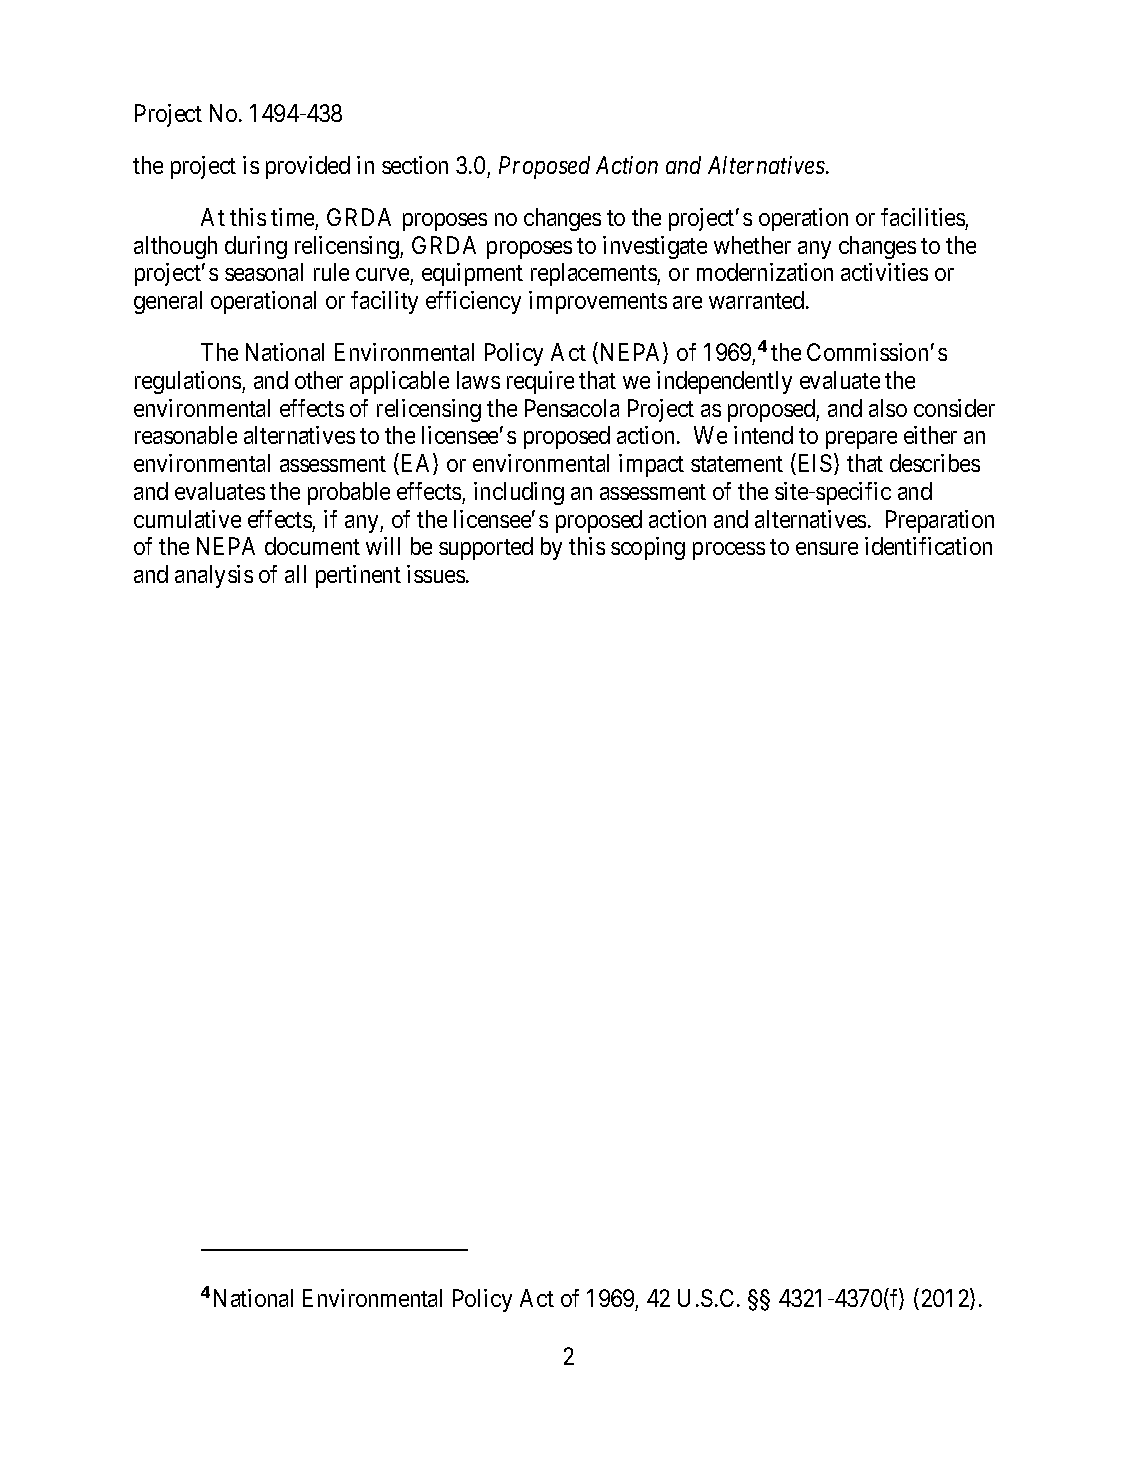 This screenshot has height=1471, width=1137. Describe the element at coordinates (319, 380) in the screenshot. I see `other` at that location.
